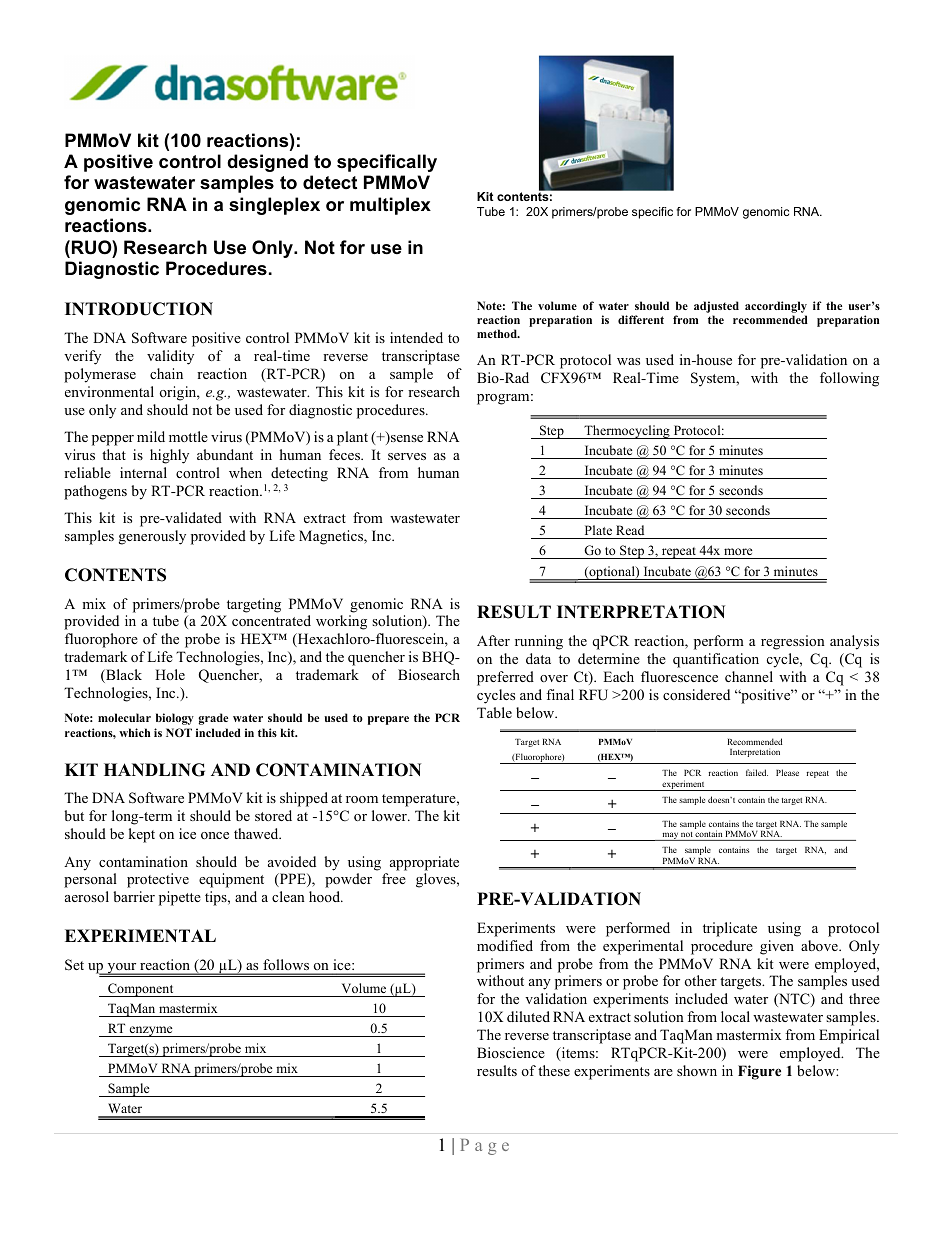 This screenshot has width=952, height=1233. I want to click on After, so click(493, 640).
